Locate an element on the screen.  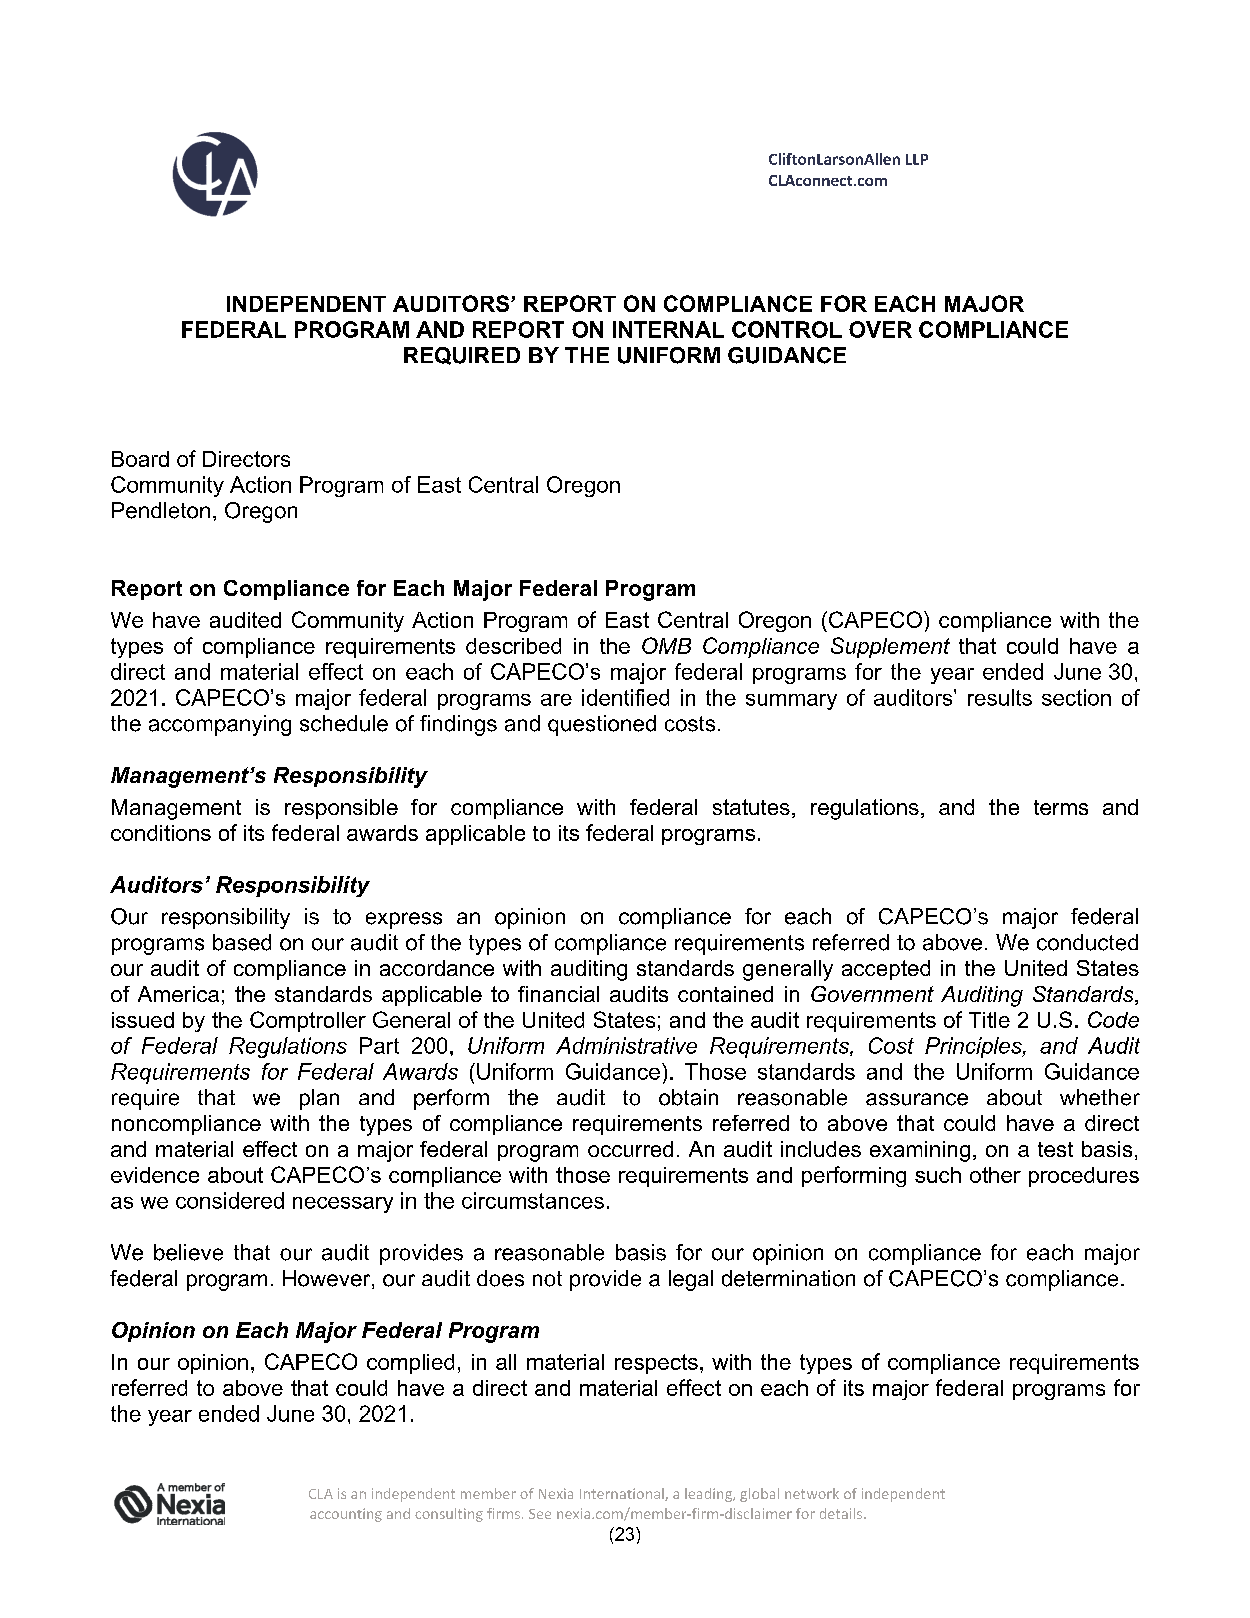
Title is located at coordinates (989, 1020).
